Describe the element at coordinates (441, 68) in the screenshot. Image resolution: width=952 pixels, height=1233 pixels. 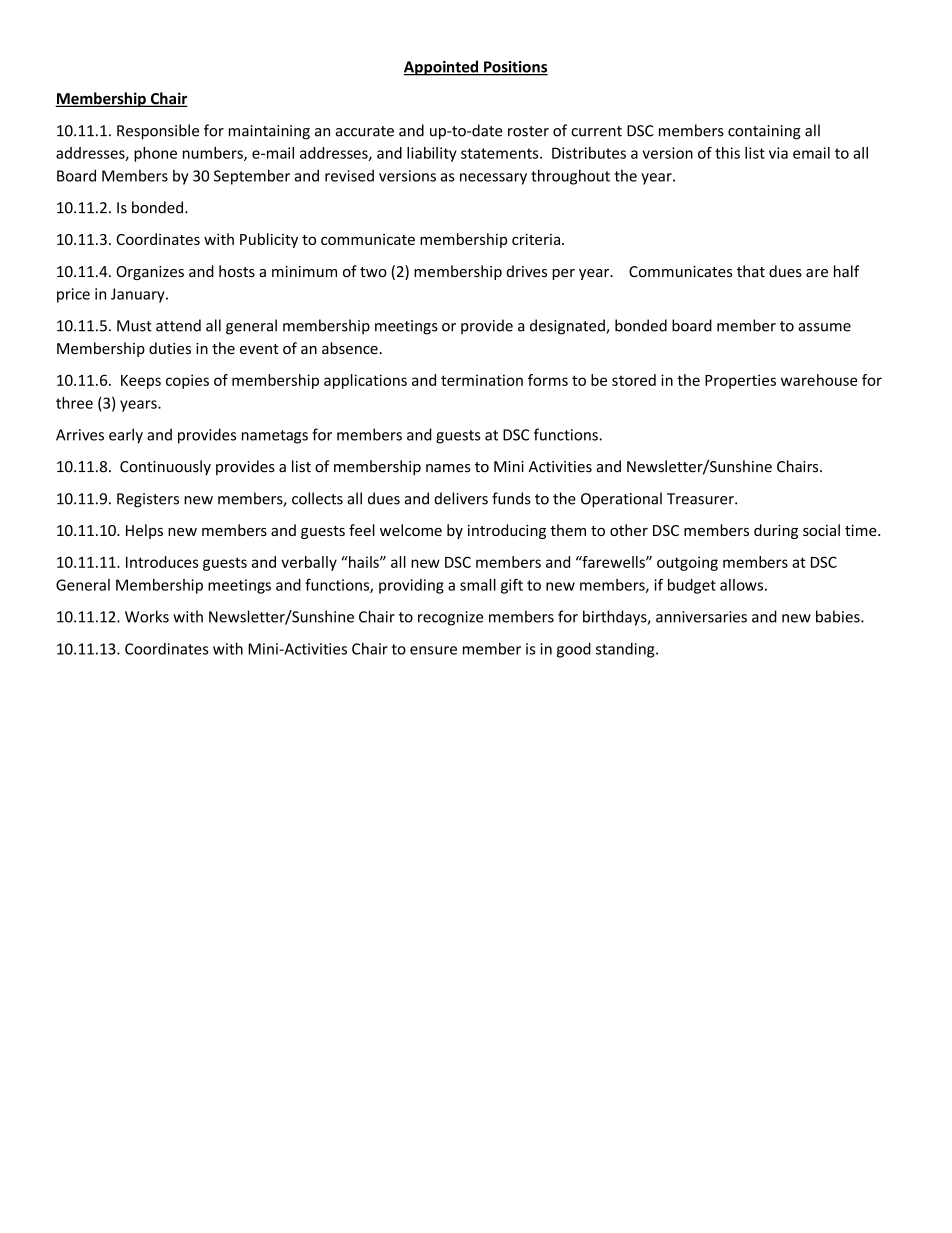
I see `Appointed` at that location.
